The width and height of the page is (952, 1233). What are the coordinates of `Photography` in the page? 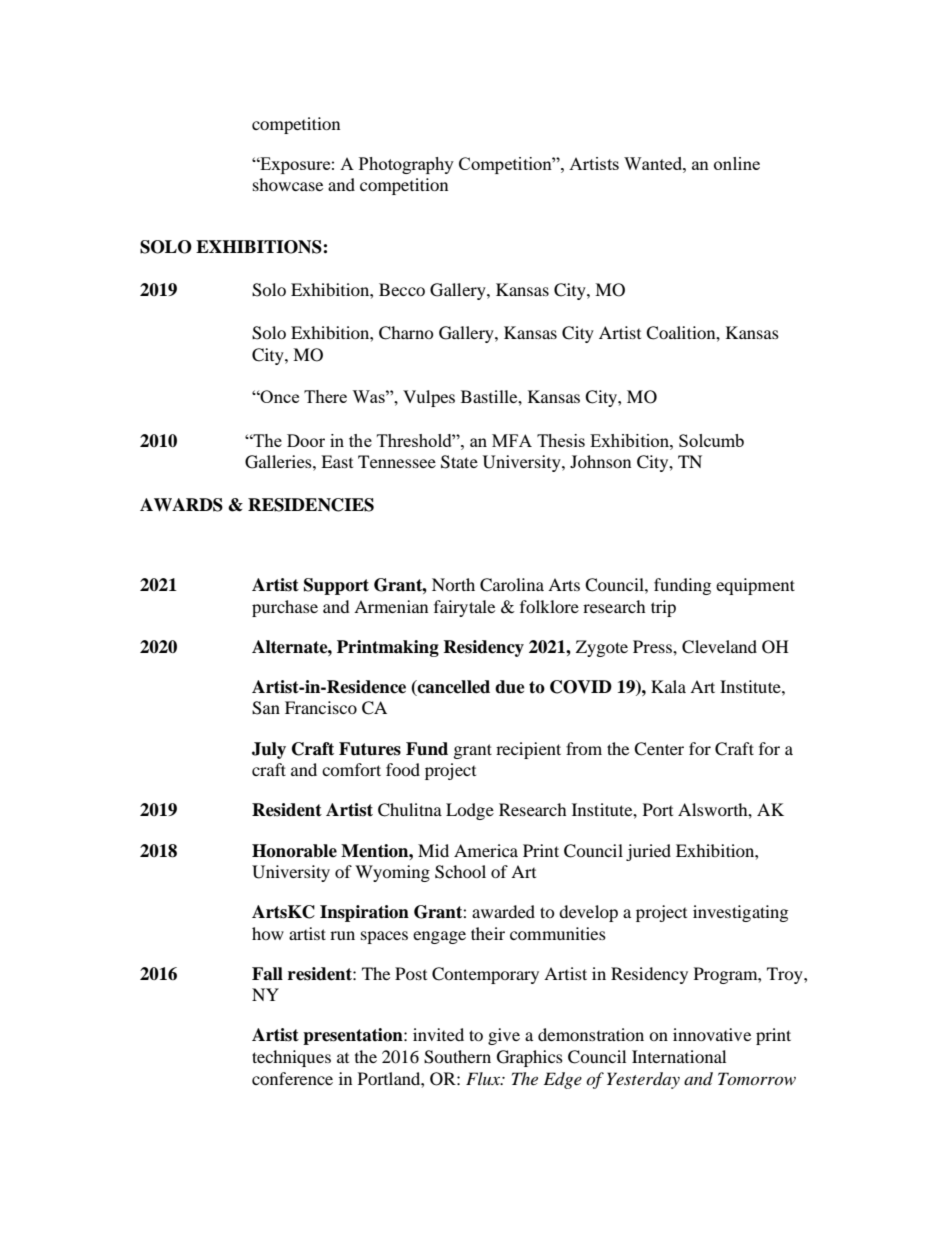 It's located at (406, 165).
